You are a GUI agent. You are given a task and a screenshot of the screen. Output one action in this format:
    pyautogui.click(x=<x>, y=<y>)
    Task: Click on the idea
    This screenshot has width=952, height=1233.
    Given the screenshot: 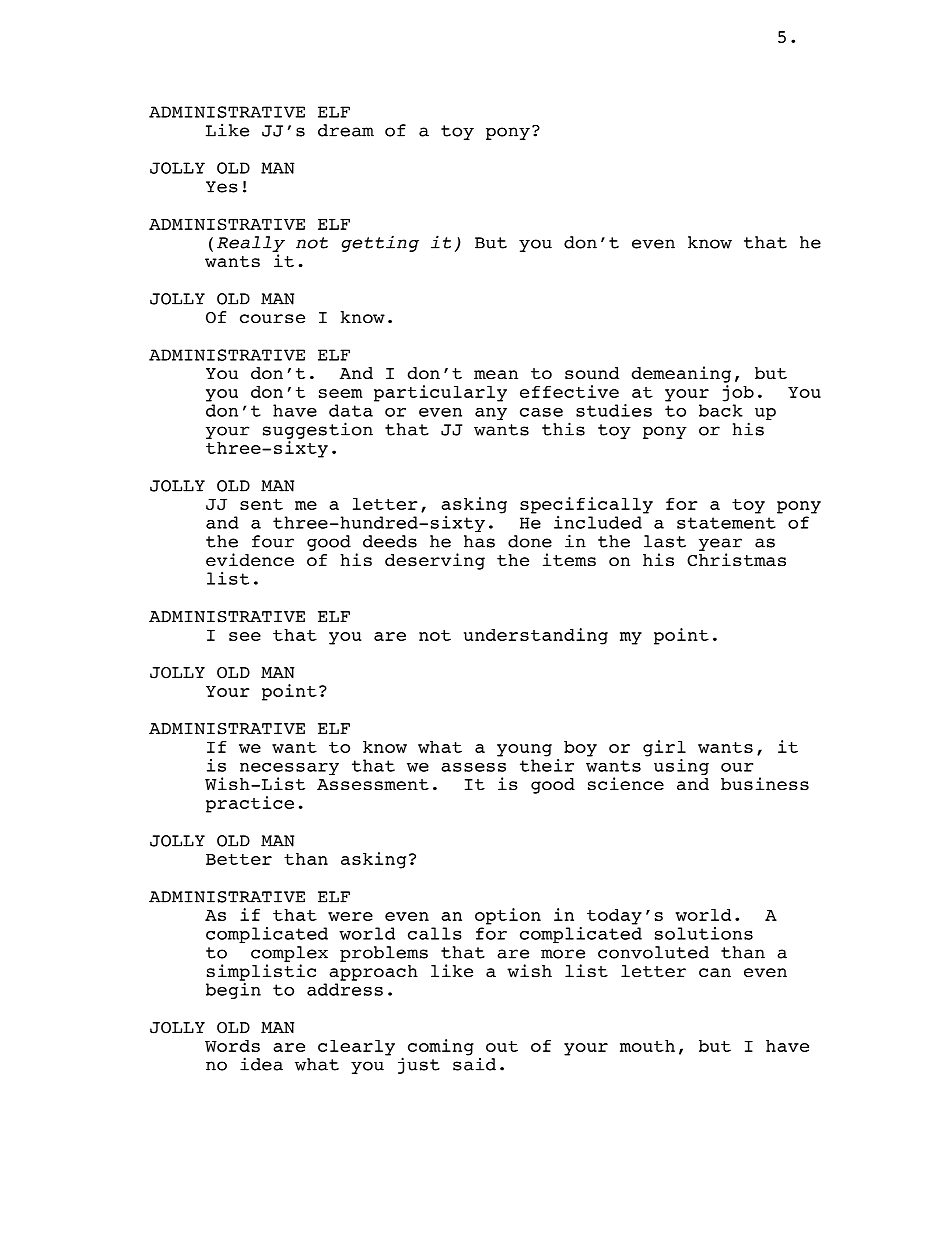 What is the action you would take?
    pyautogui.click(x=261, y=1064)
